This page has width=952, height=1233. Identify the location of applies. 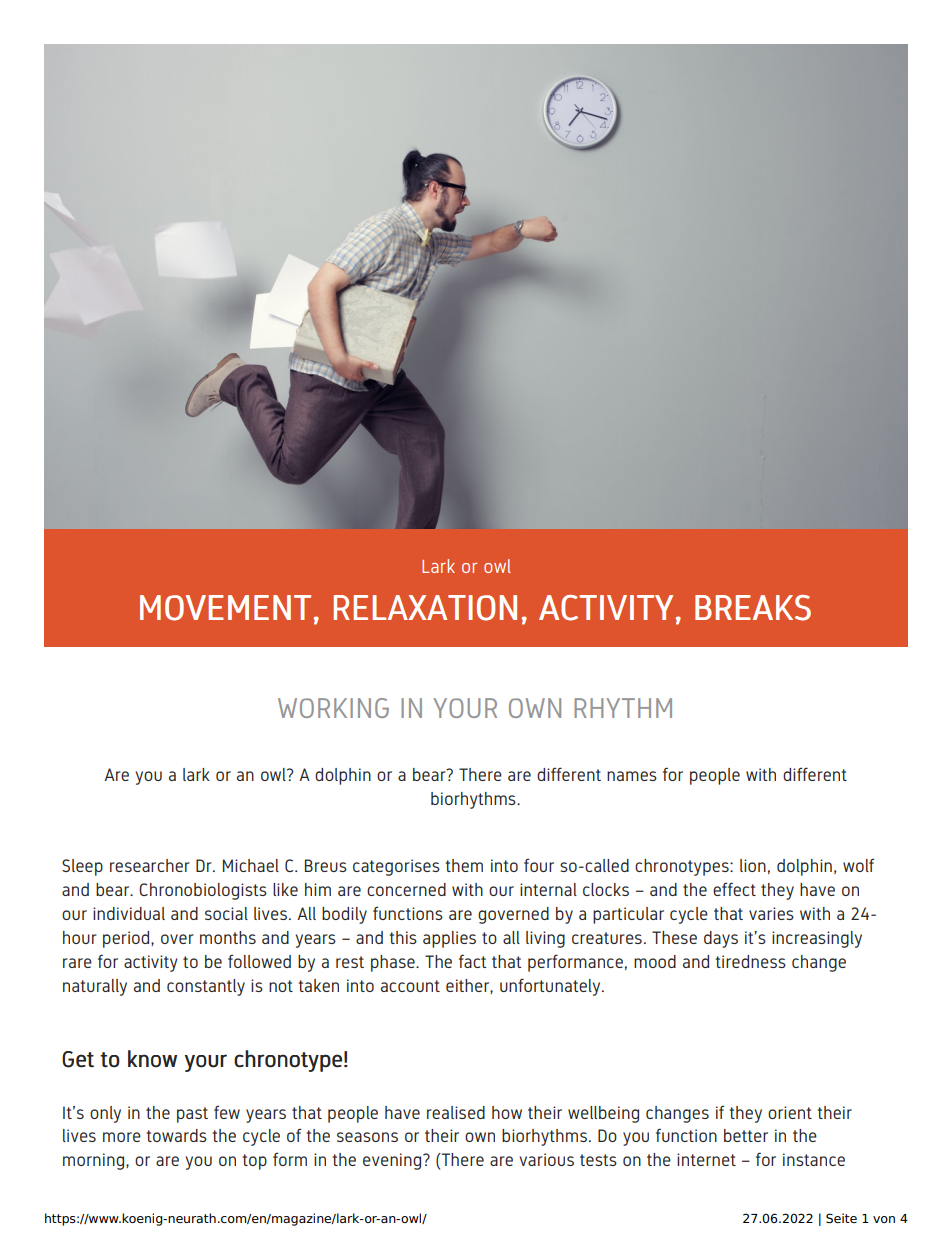
(449, 939).
